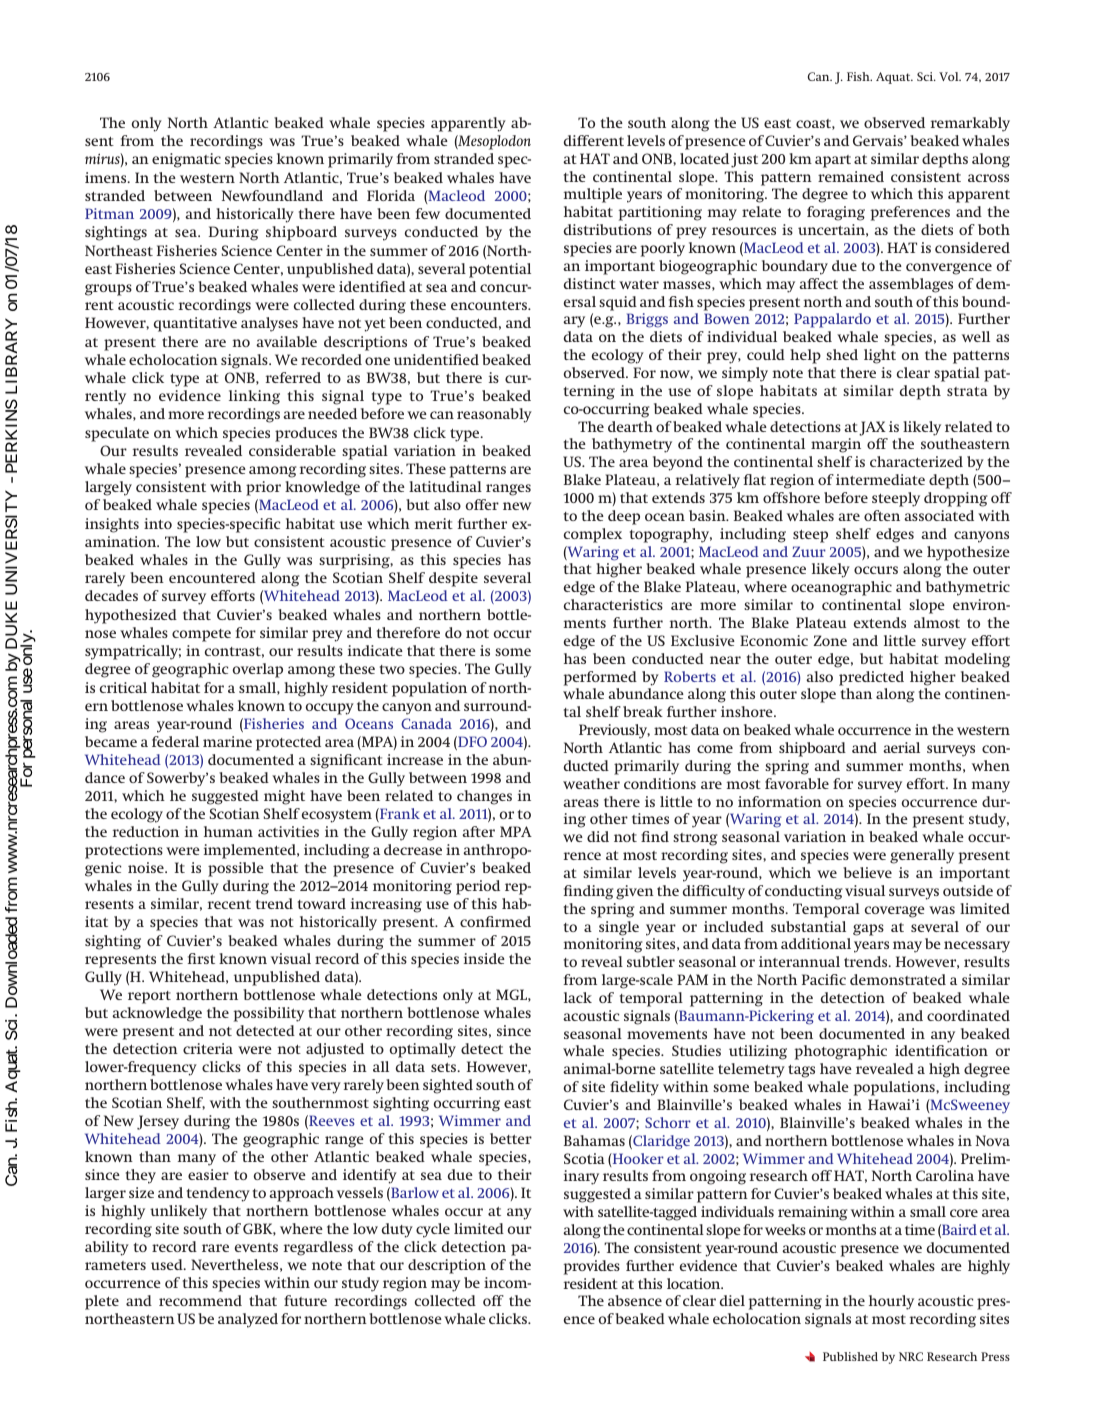 The width and height of the image is (1093, 1414). Describe the element at coordinates (600, 678) in the image. I see `performed` at that location.
